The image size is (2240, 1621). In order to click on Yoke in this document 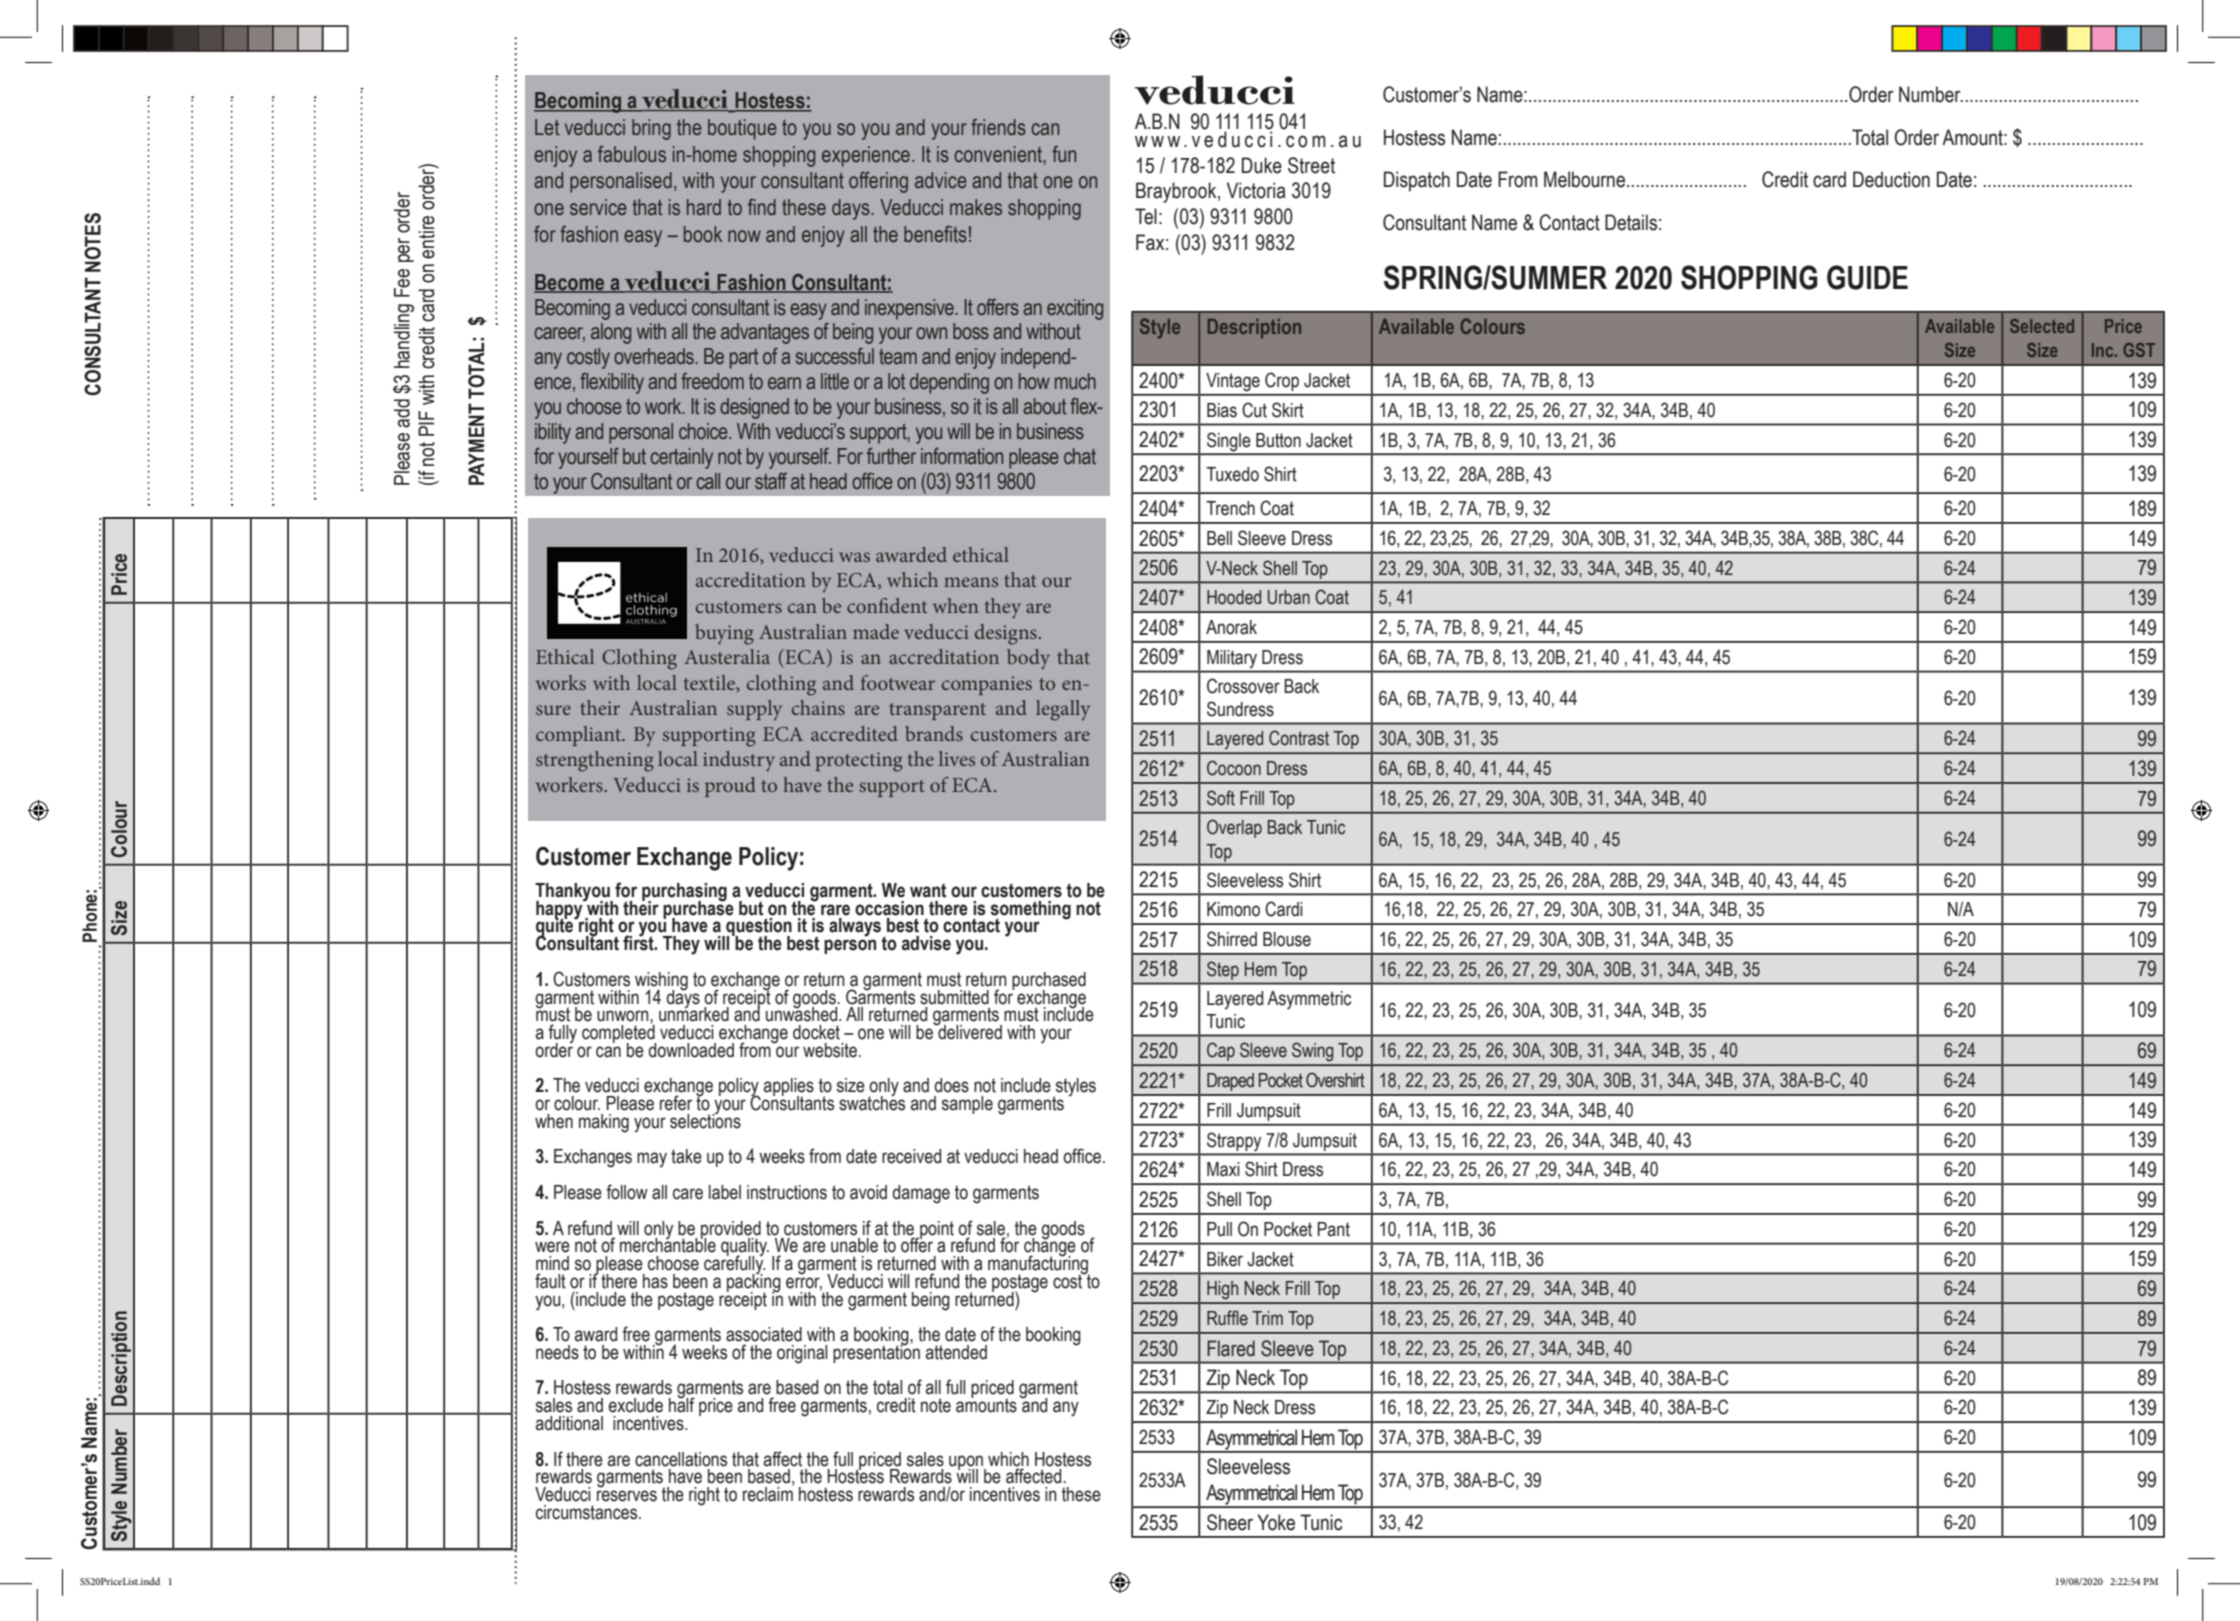, I will do `click(1276, 1522)`.
